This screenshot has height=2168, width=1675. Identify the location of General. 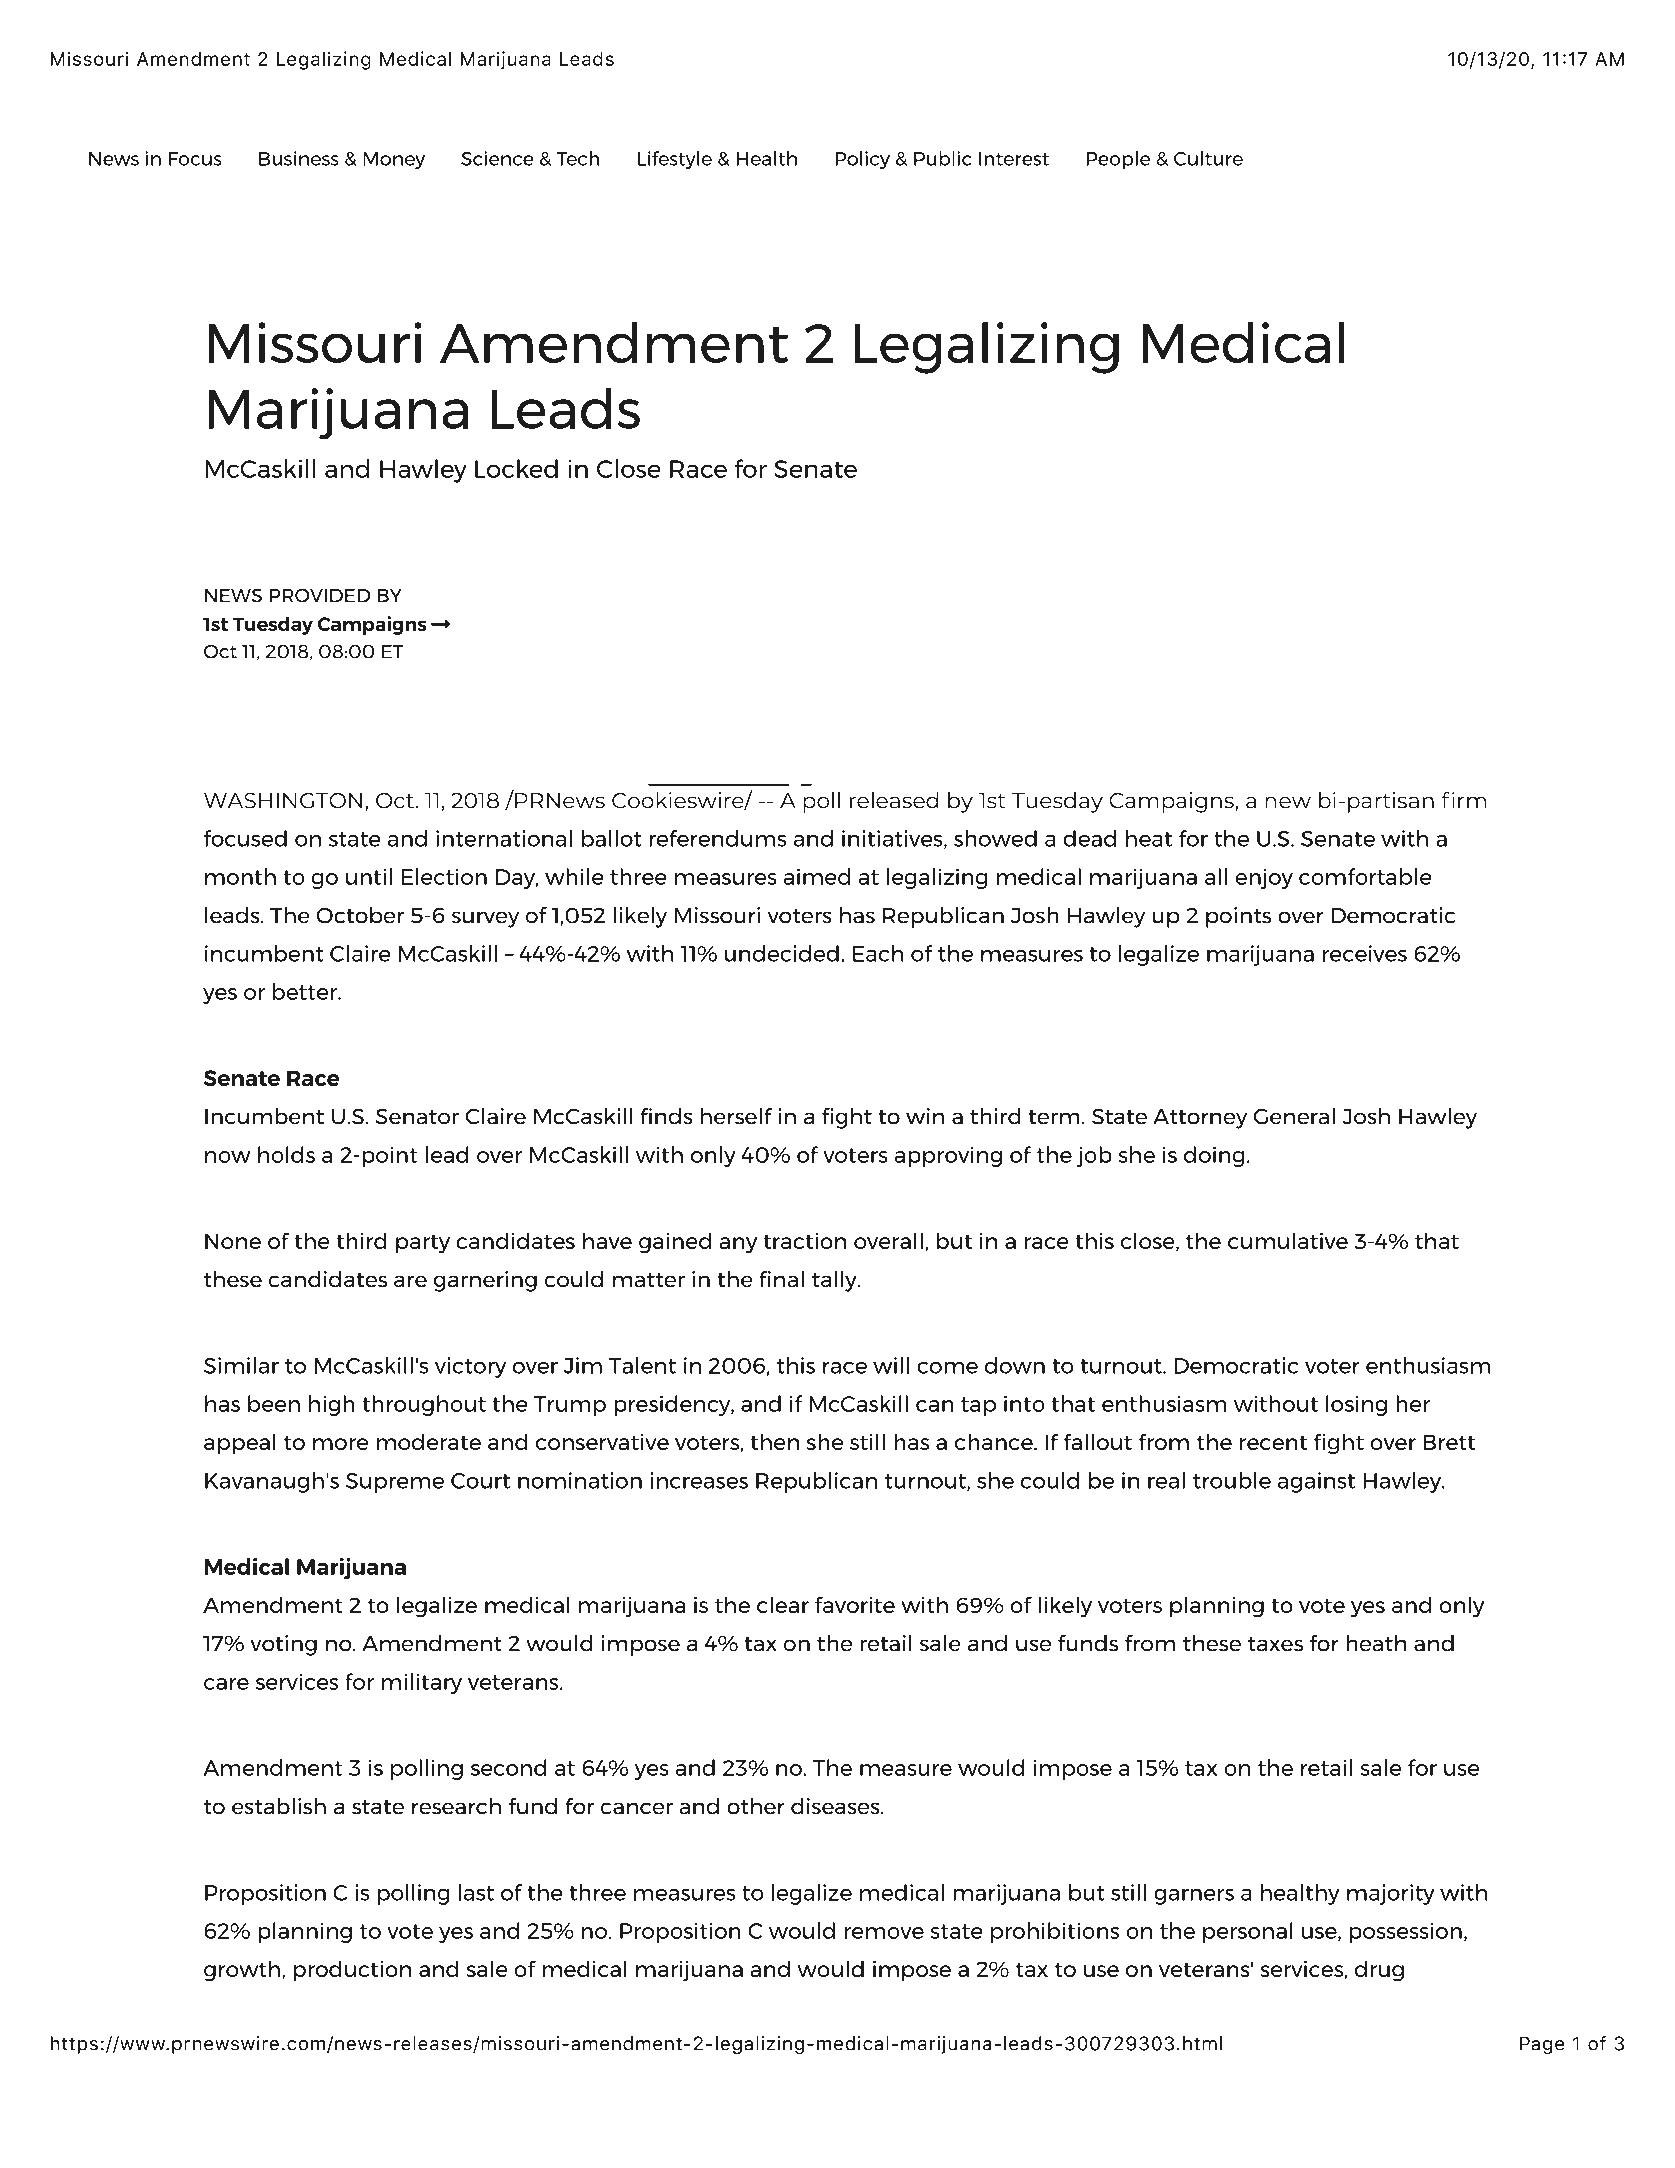
(1294, 1116).
